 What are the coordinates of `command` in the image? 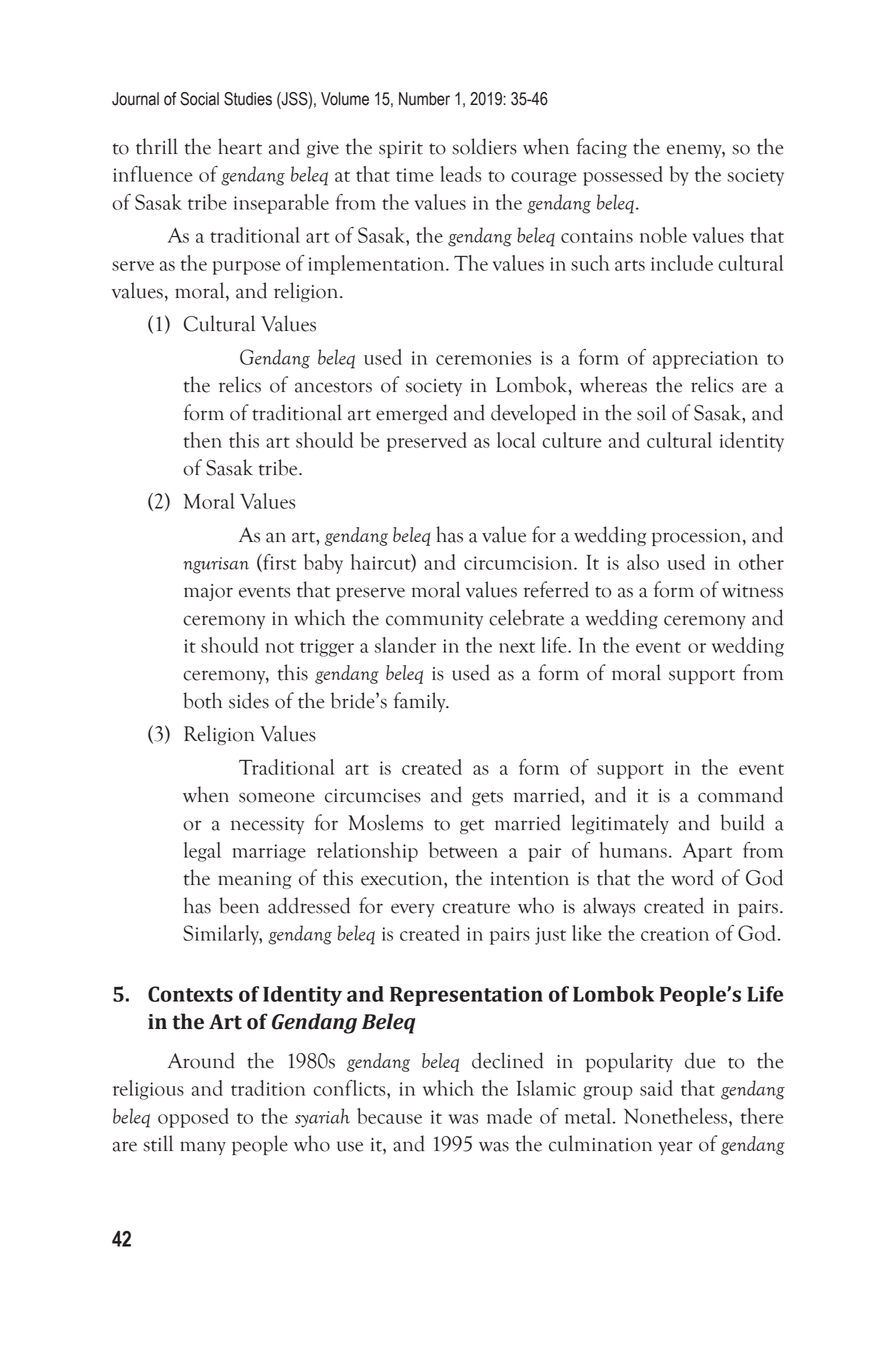 It's located at (740, 794).
